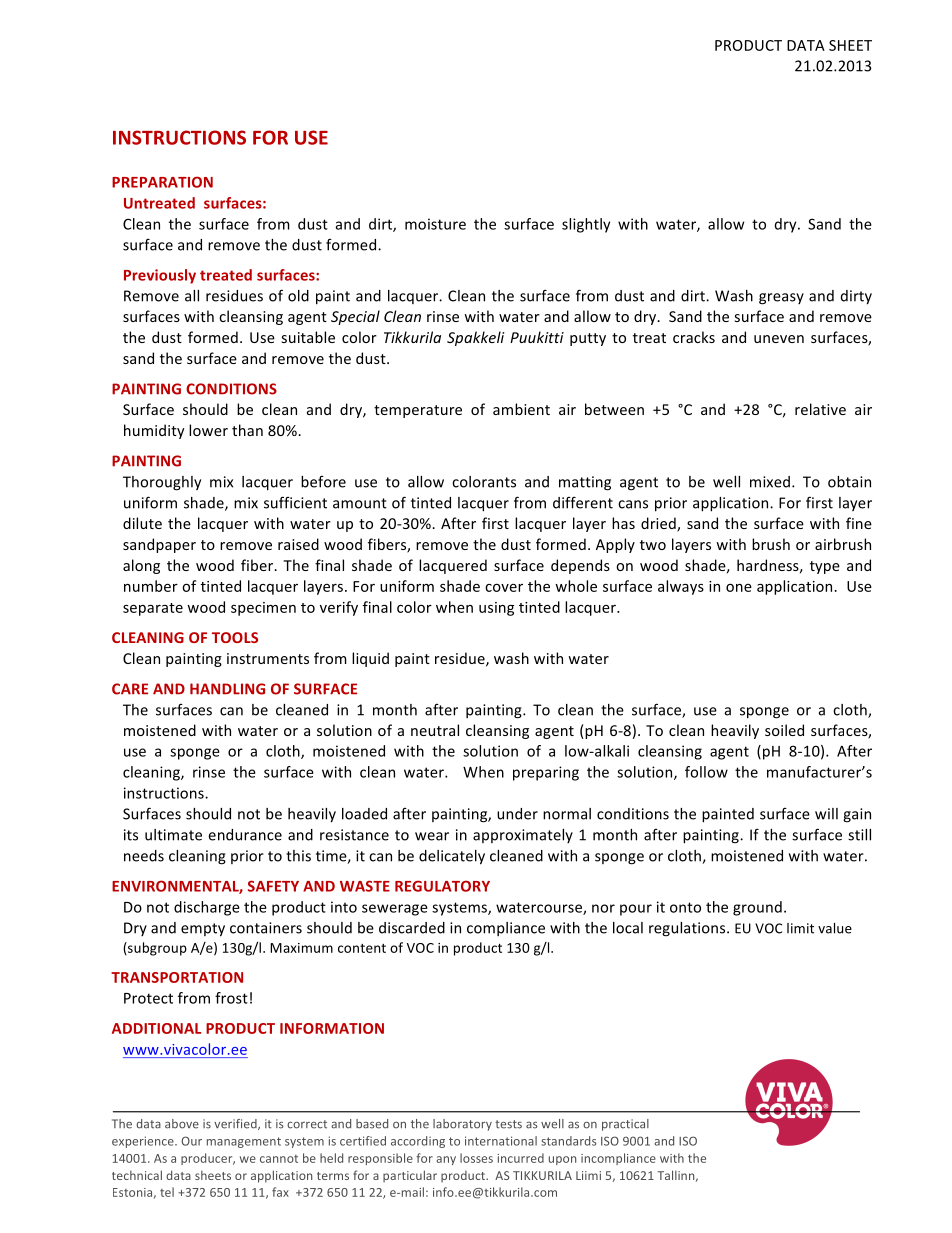 Image resolution: width=952 pixels, height=1233 pixels. What do you see at coordinates (781, 299) in the page?
I see `greasy` at bounding box center [781, 299].
